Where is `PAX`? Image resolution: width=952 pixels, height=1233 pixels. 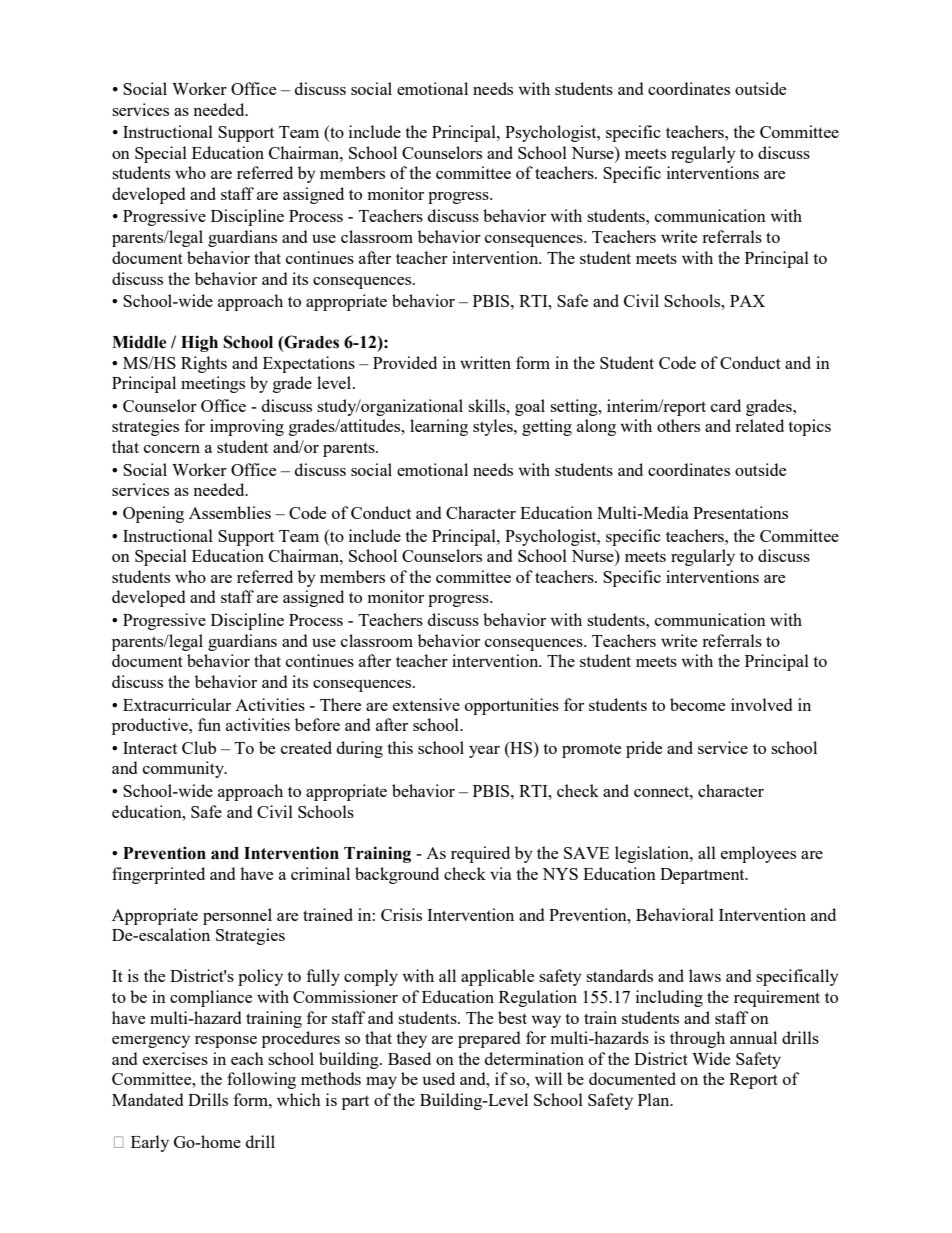
PAX is located at coordinates (747, 301).
